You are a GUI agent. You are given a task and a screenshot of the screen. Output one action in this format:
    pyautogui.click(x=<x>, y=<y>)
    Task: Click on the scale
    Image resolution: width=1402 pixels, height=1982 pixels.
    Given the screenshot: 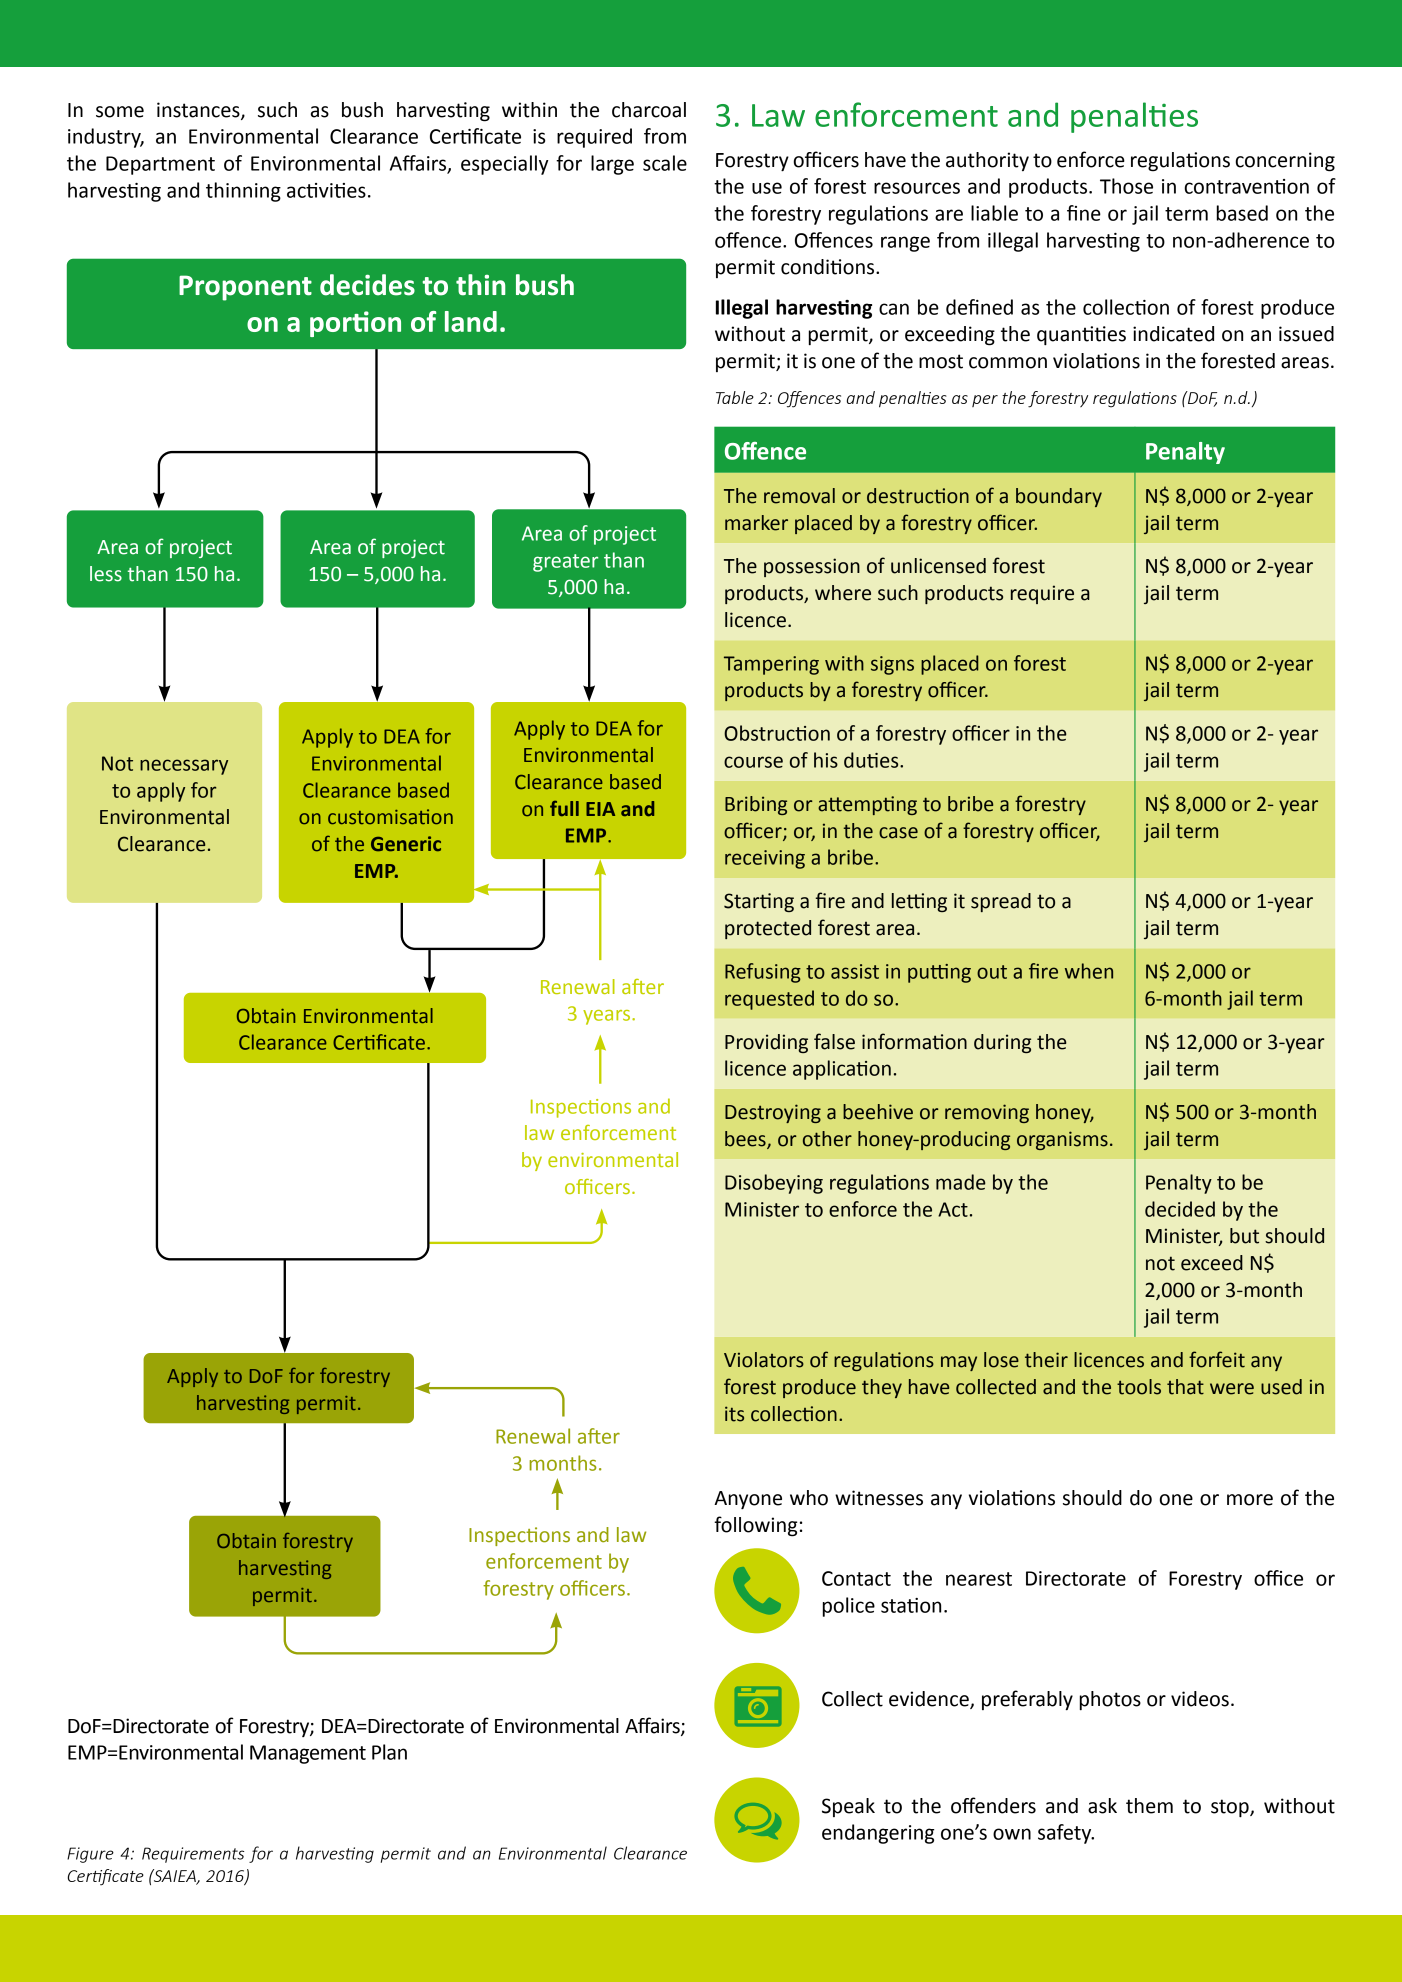 What is the action you would take?
    pyautogui.click(x=665, y=163)
